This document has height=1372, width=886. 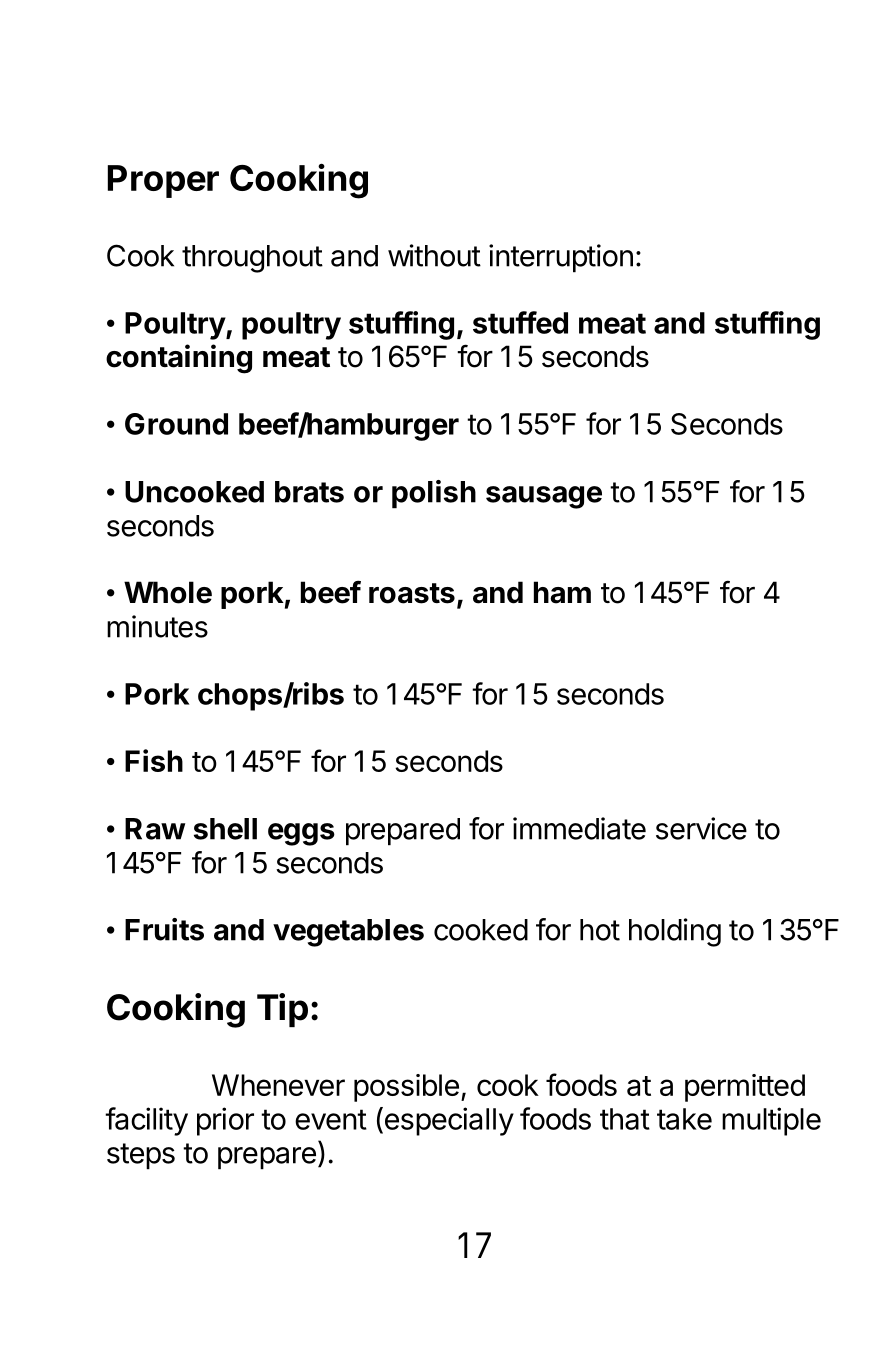 What do you see at coordinates (164, 929) in the document?
I see `Fruits` at bounding box center [164, 929].
